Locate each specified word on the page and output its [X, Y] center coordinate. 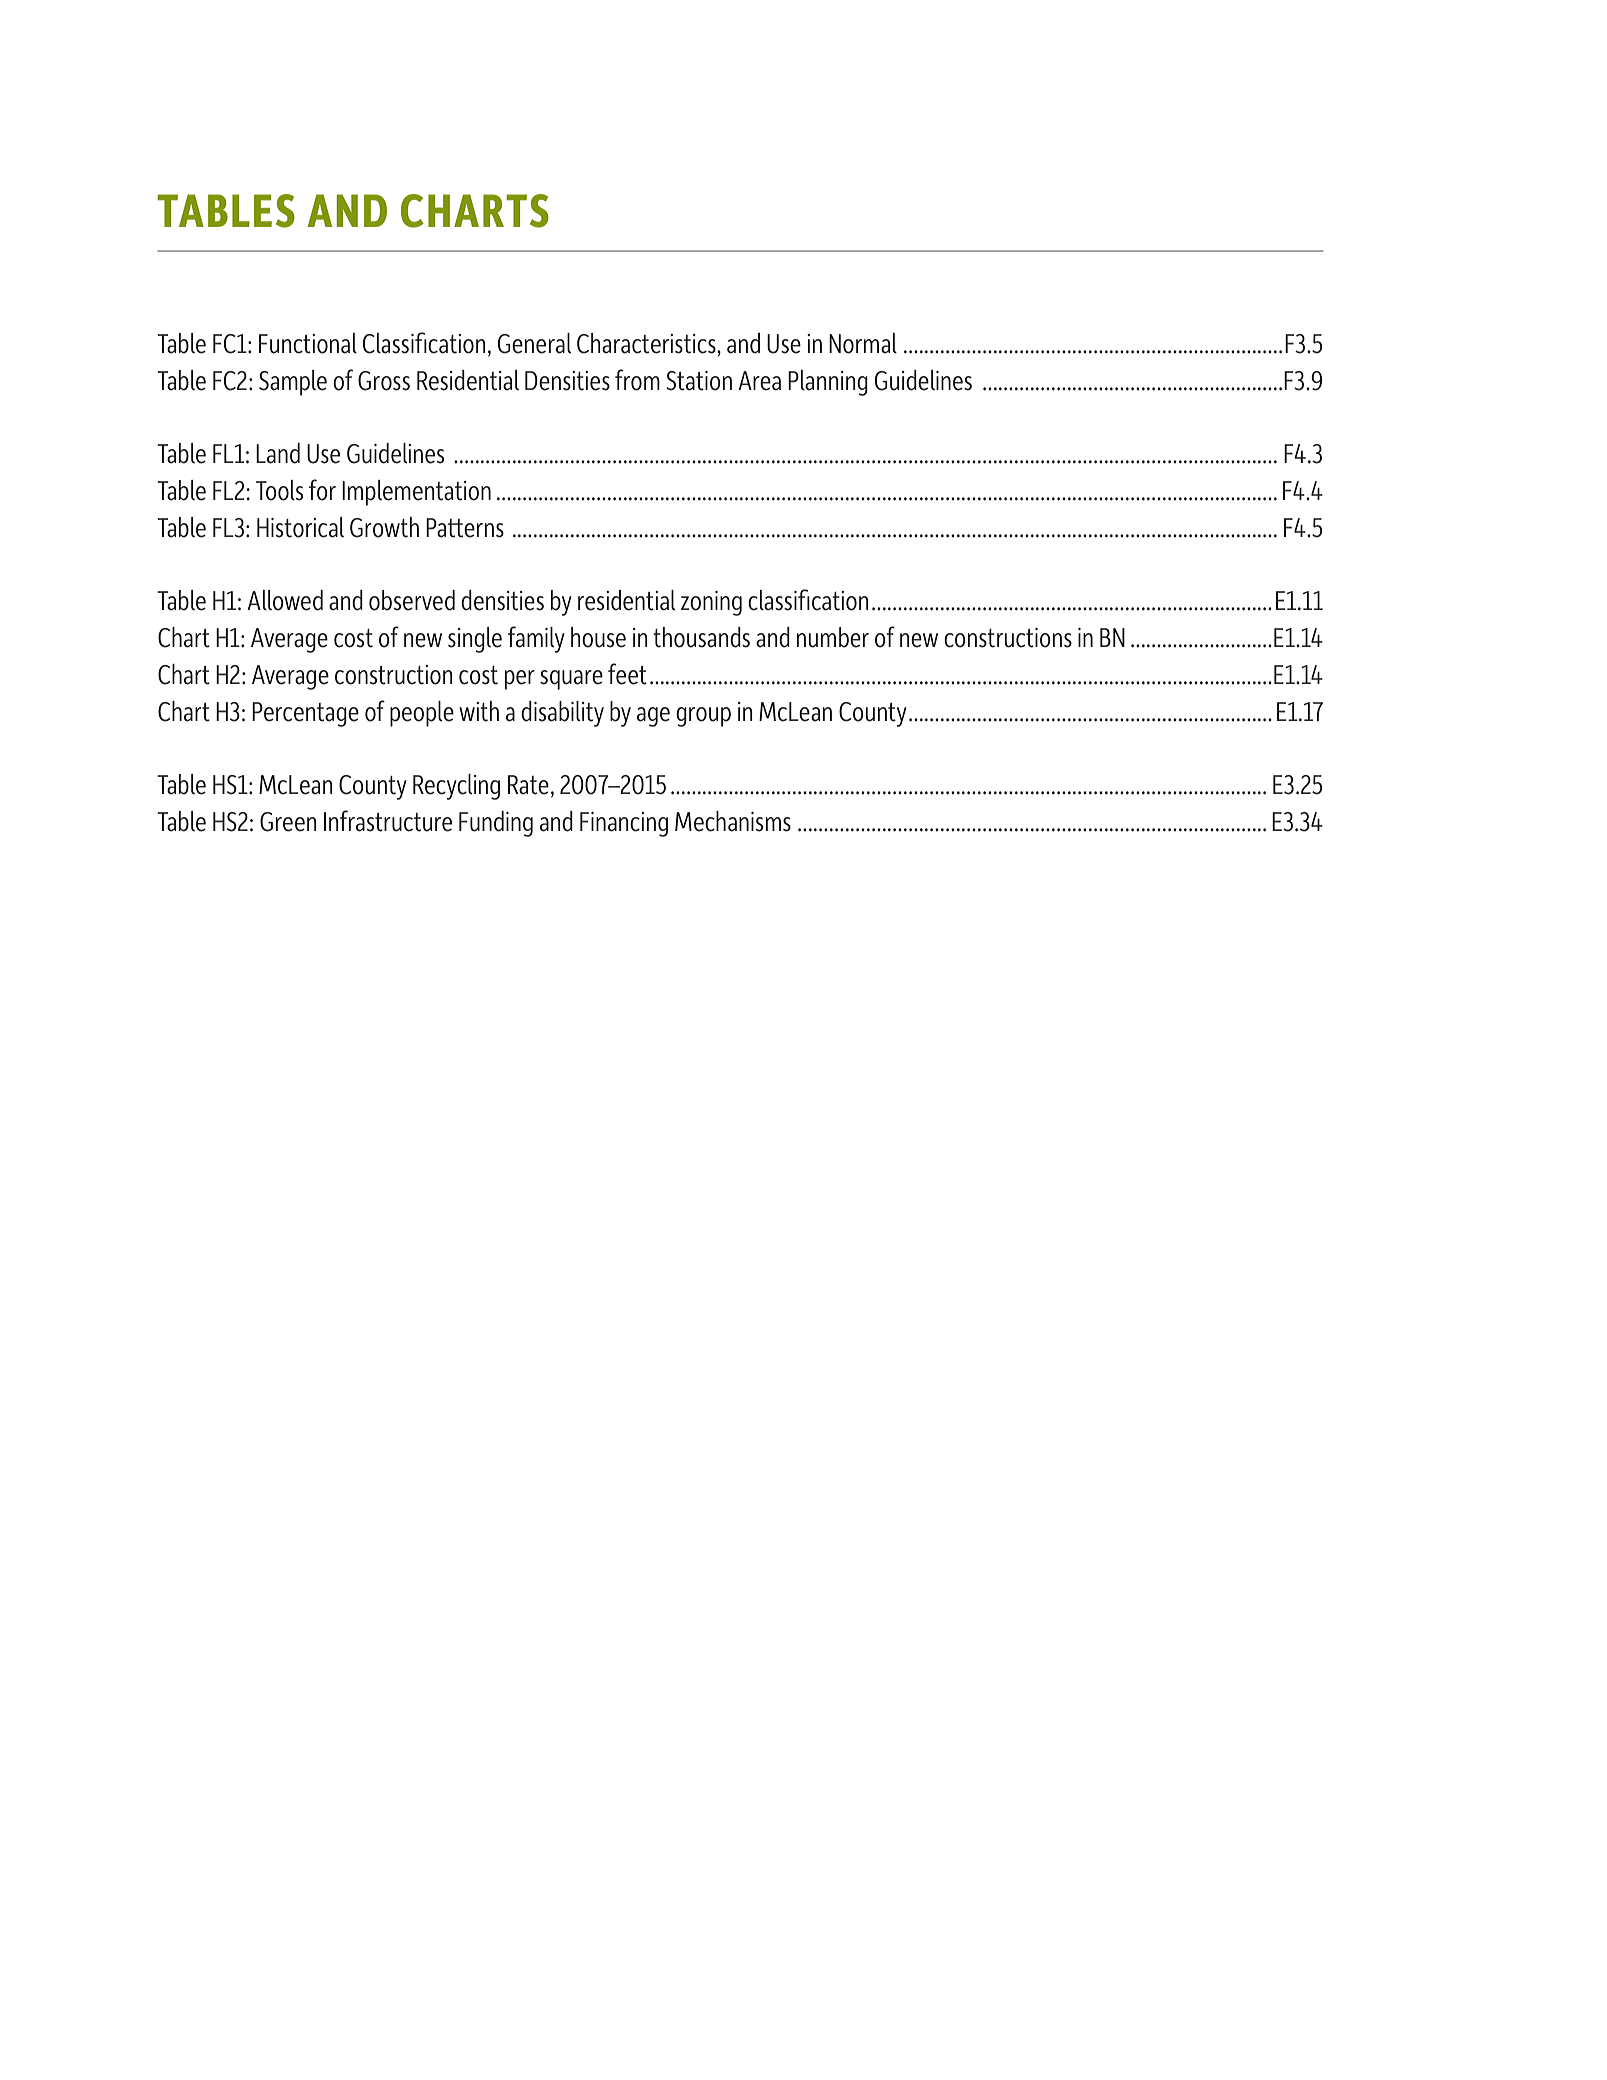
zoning [711, 603]
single [475, 640]
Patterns [465, 528]
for [322, 490]
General [534, 343]
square [571, 680]
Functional [308, 343]
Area [759, 381]
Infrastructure [388, 821]
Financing [624, 824]
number [833, 637]
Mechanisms [733, 821]
